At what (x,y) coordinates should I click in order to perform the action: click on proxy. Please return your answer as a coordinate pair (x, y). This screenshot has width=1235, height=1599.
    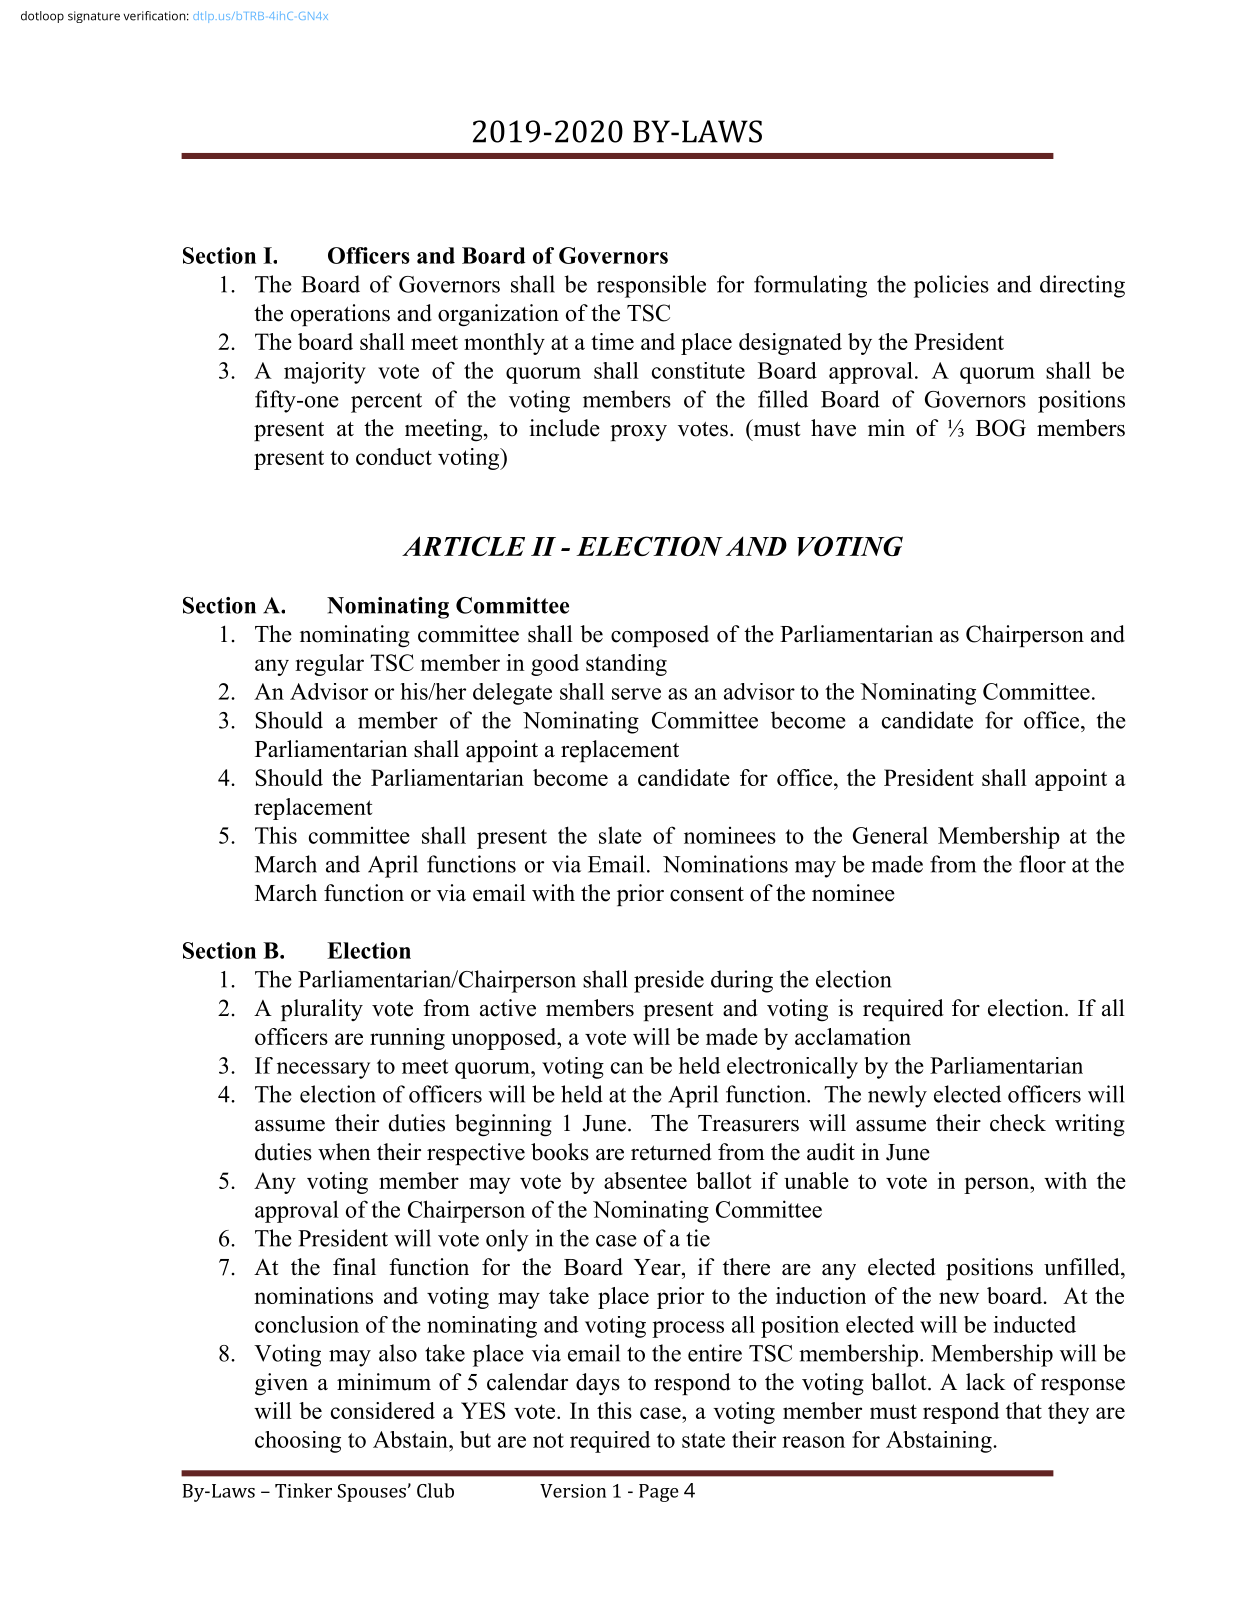
    Looking at the image, I should click on (638, 433).
